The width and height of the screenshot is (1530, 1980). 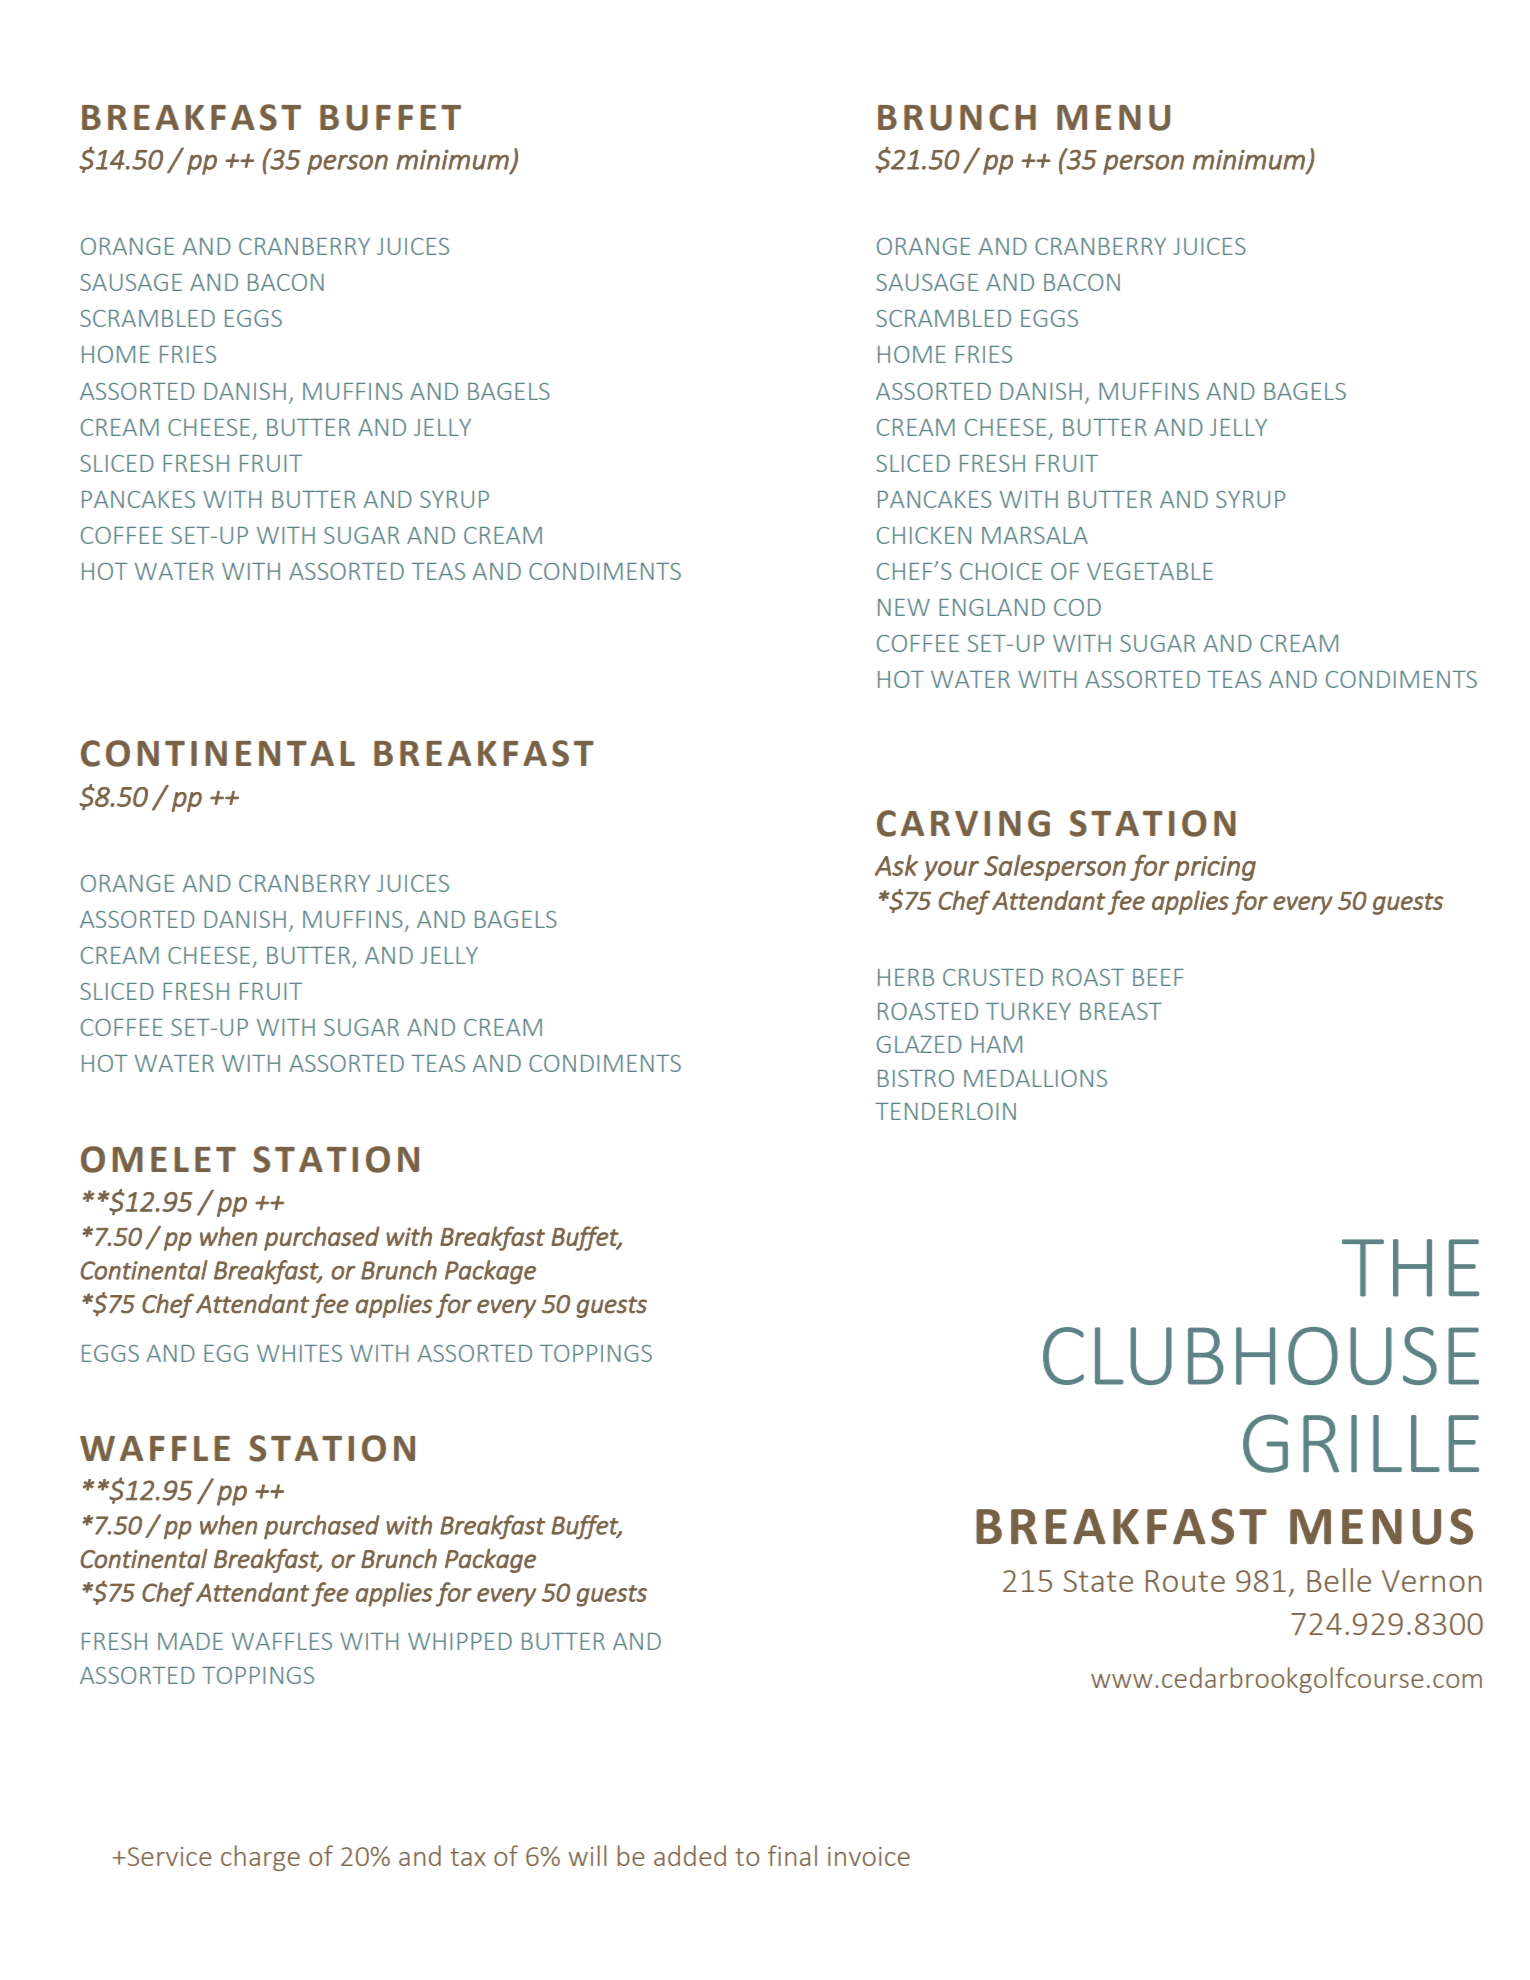 What do you see at coordinates (1098, 1581) in the screenshot?
I see `State` at bounding box center [1098, 1581].
